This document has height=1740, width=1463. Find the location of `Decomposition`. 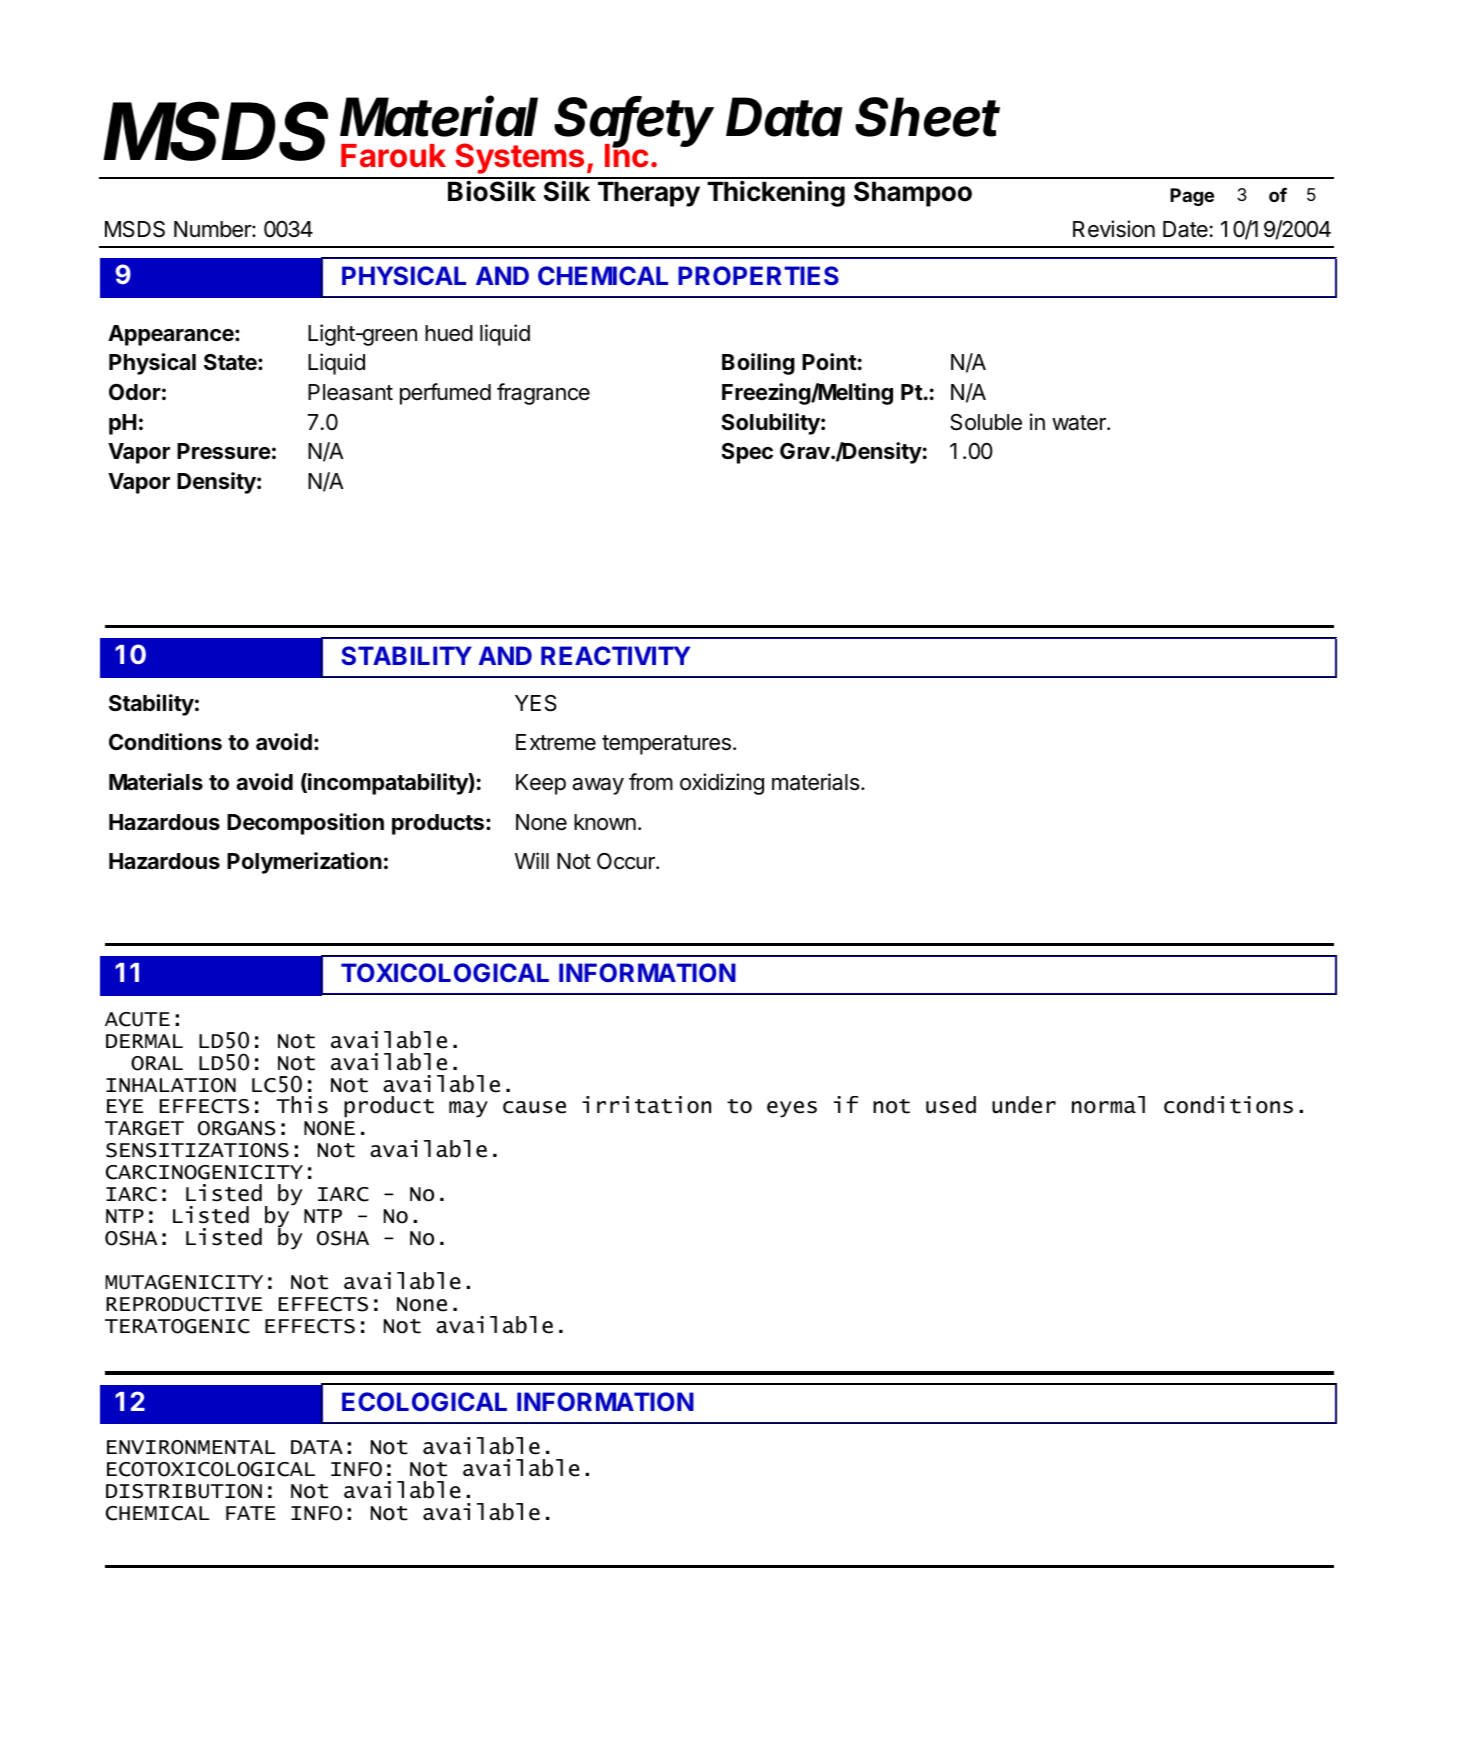

Decomposition is located at coordinates (305, 824).
